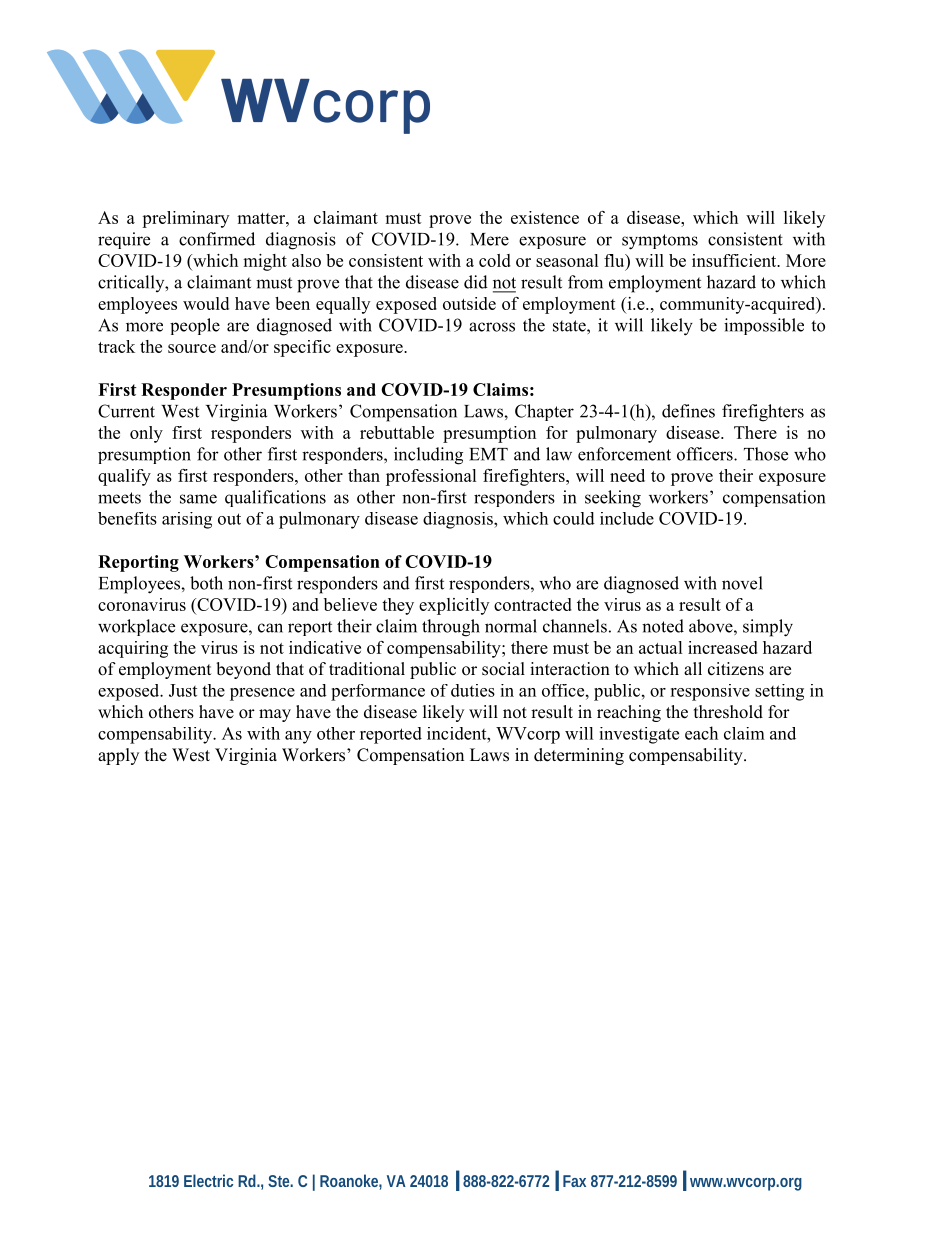 The height and width of the document is (1233, 952). What do you see at coordinates (183, 690) in the document?
I see `Just` at bounding box center [183, 690].
